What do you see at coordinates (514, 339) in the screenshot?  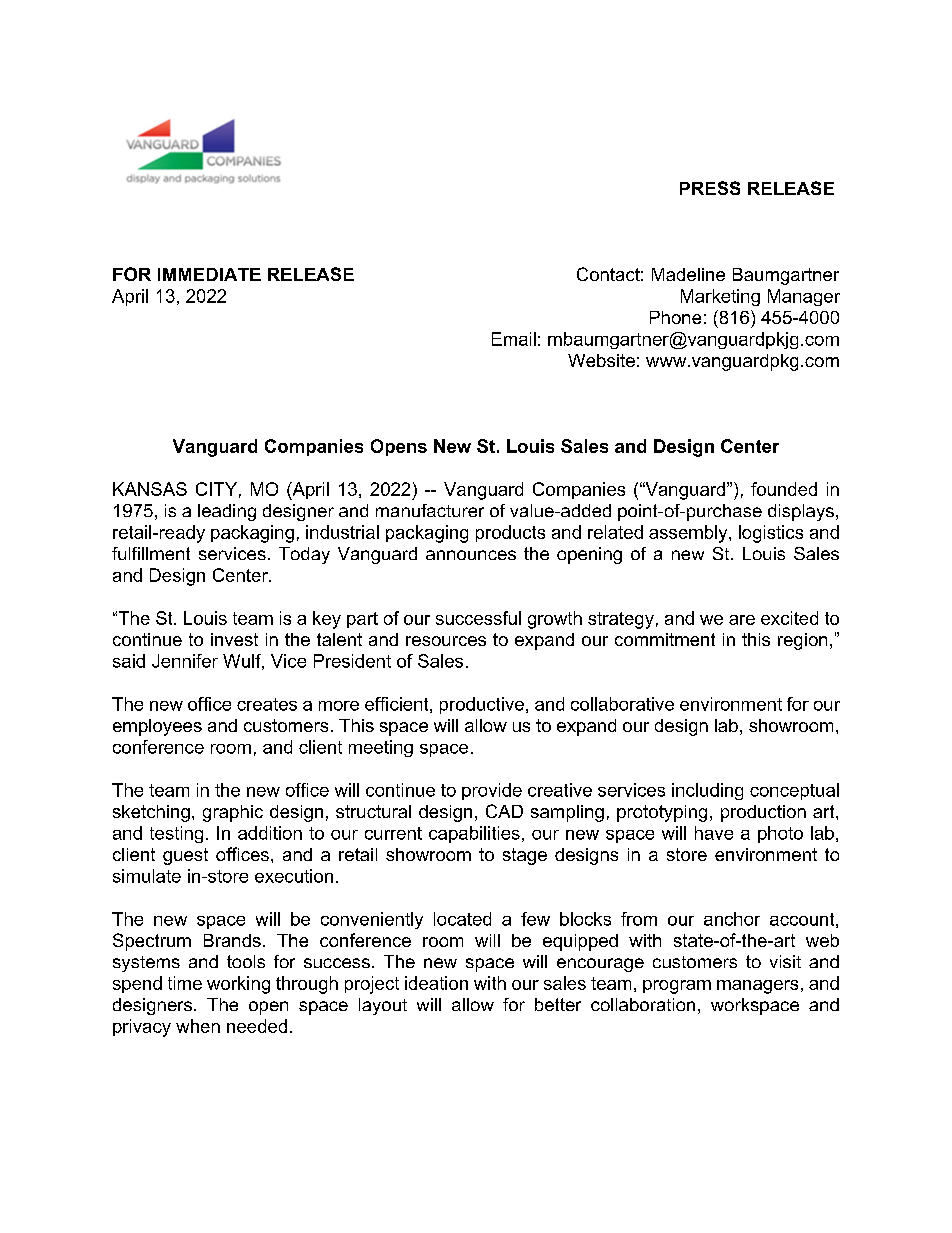 I see `Email` at bounding box center [514, 339].
